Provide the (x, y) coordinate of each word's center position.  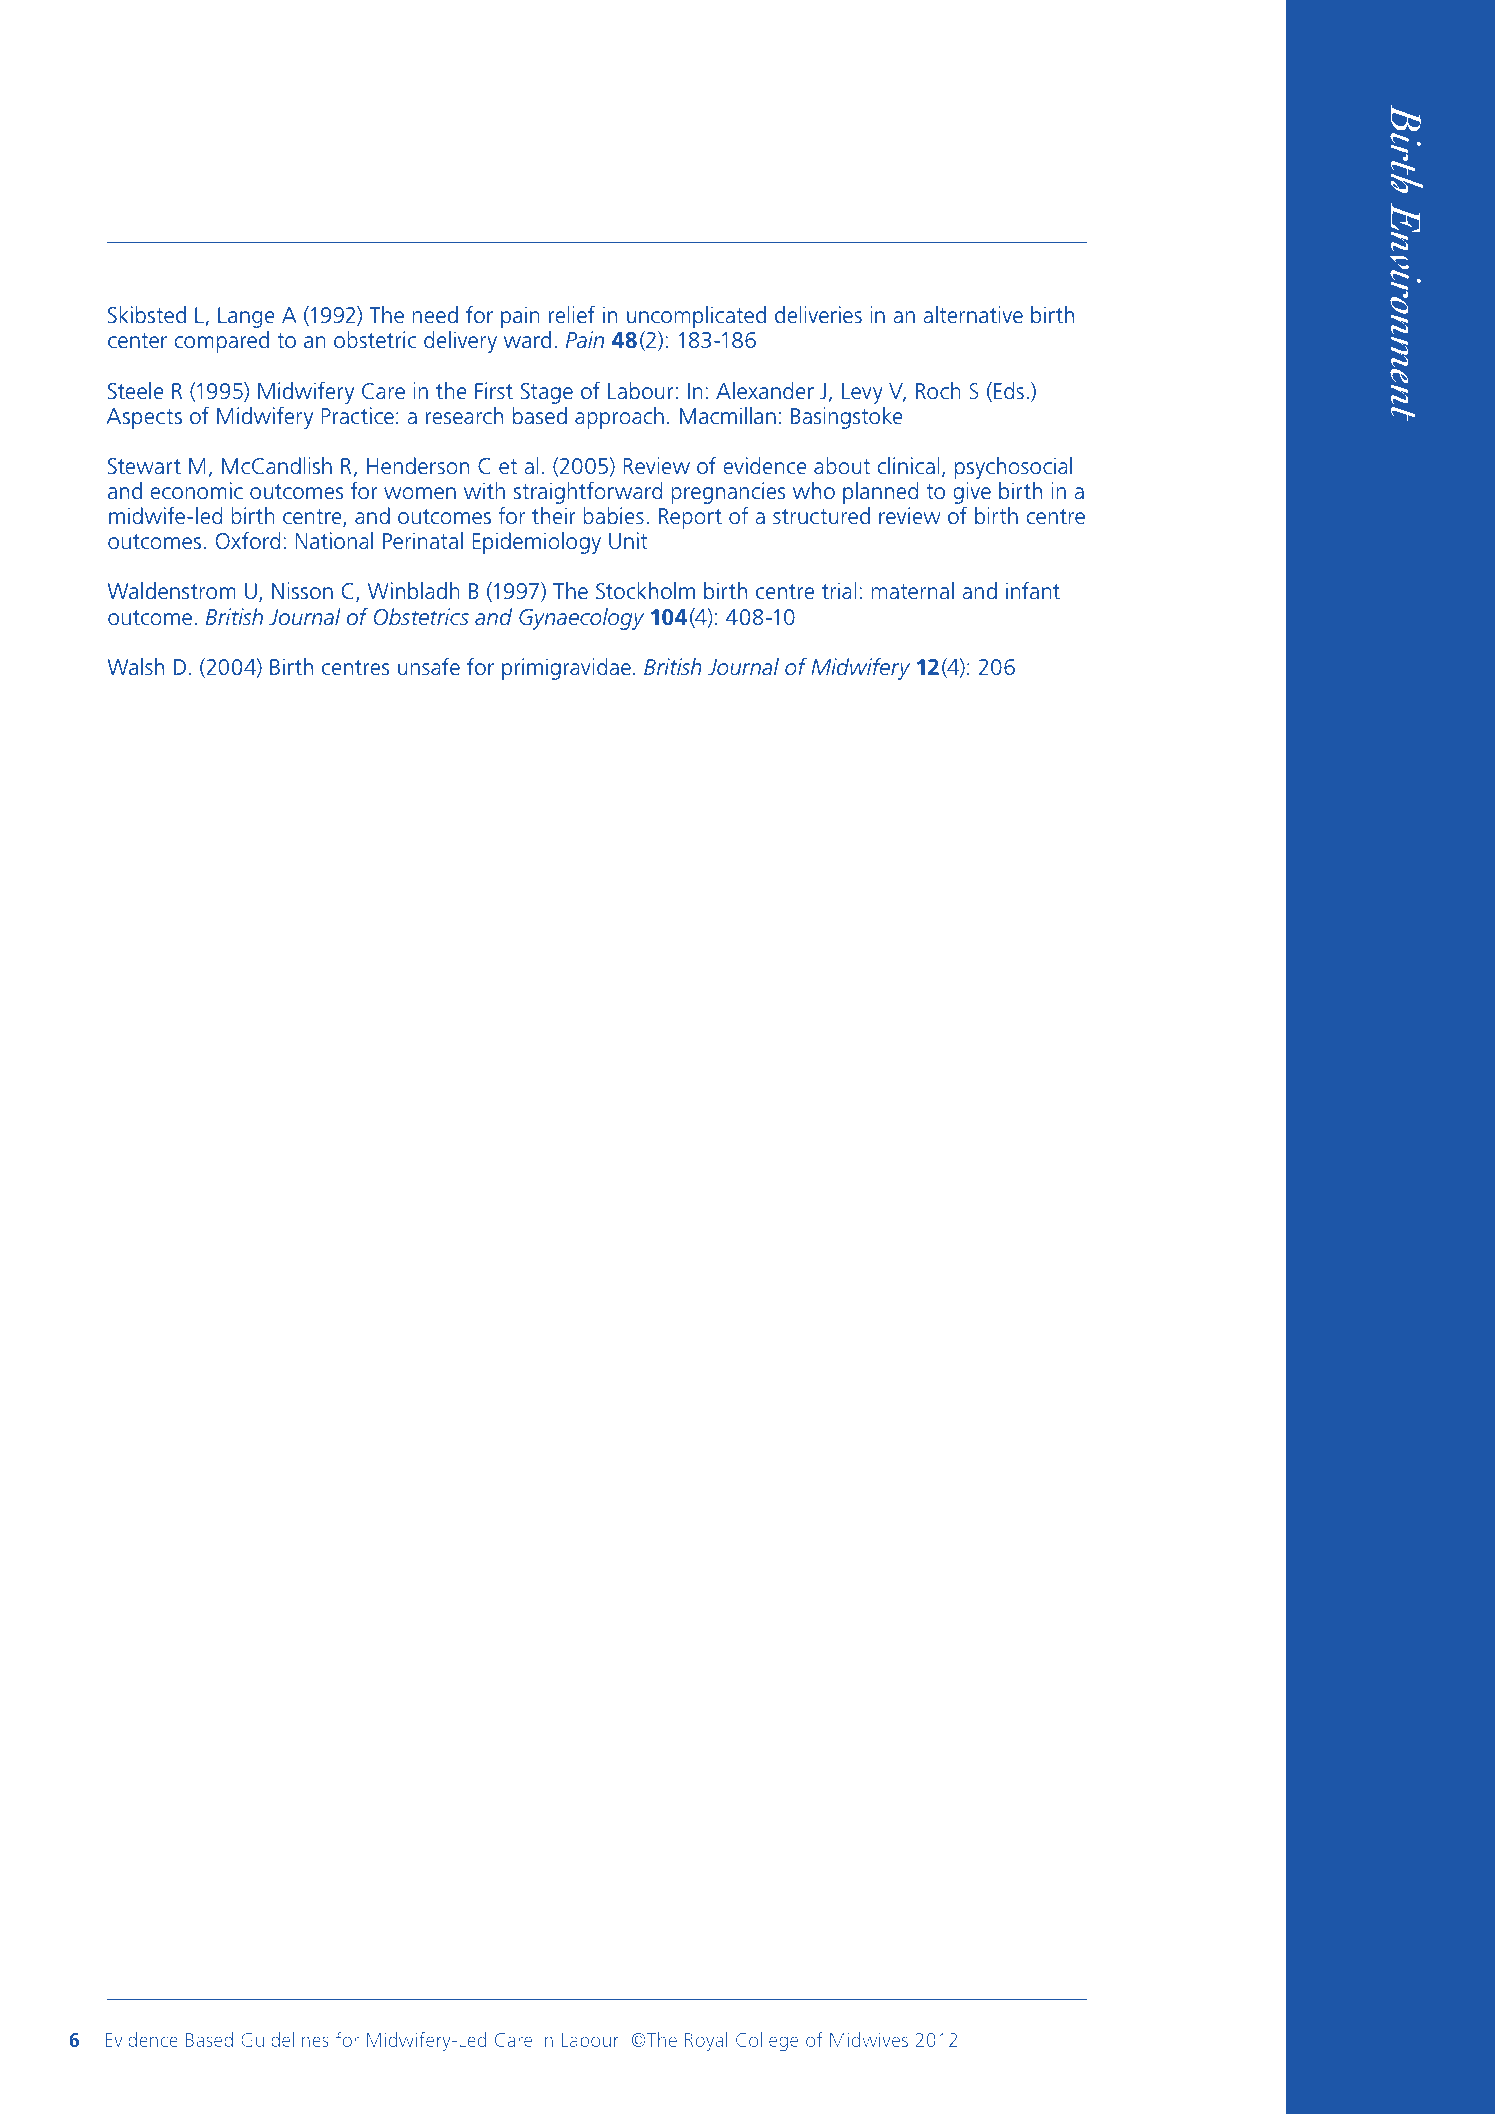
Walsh (135, 667)
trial (839, 591)
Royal (706, 2041)
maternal (912, 591)
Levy (862, 393)
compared (221, 342)
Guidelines (285, 2039)
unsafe (429, 667)
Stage (547, 393)
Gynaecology (581, 619)
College (767, 2041)
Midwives (869, 2039)
